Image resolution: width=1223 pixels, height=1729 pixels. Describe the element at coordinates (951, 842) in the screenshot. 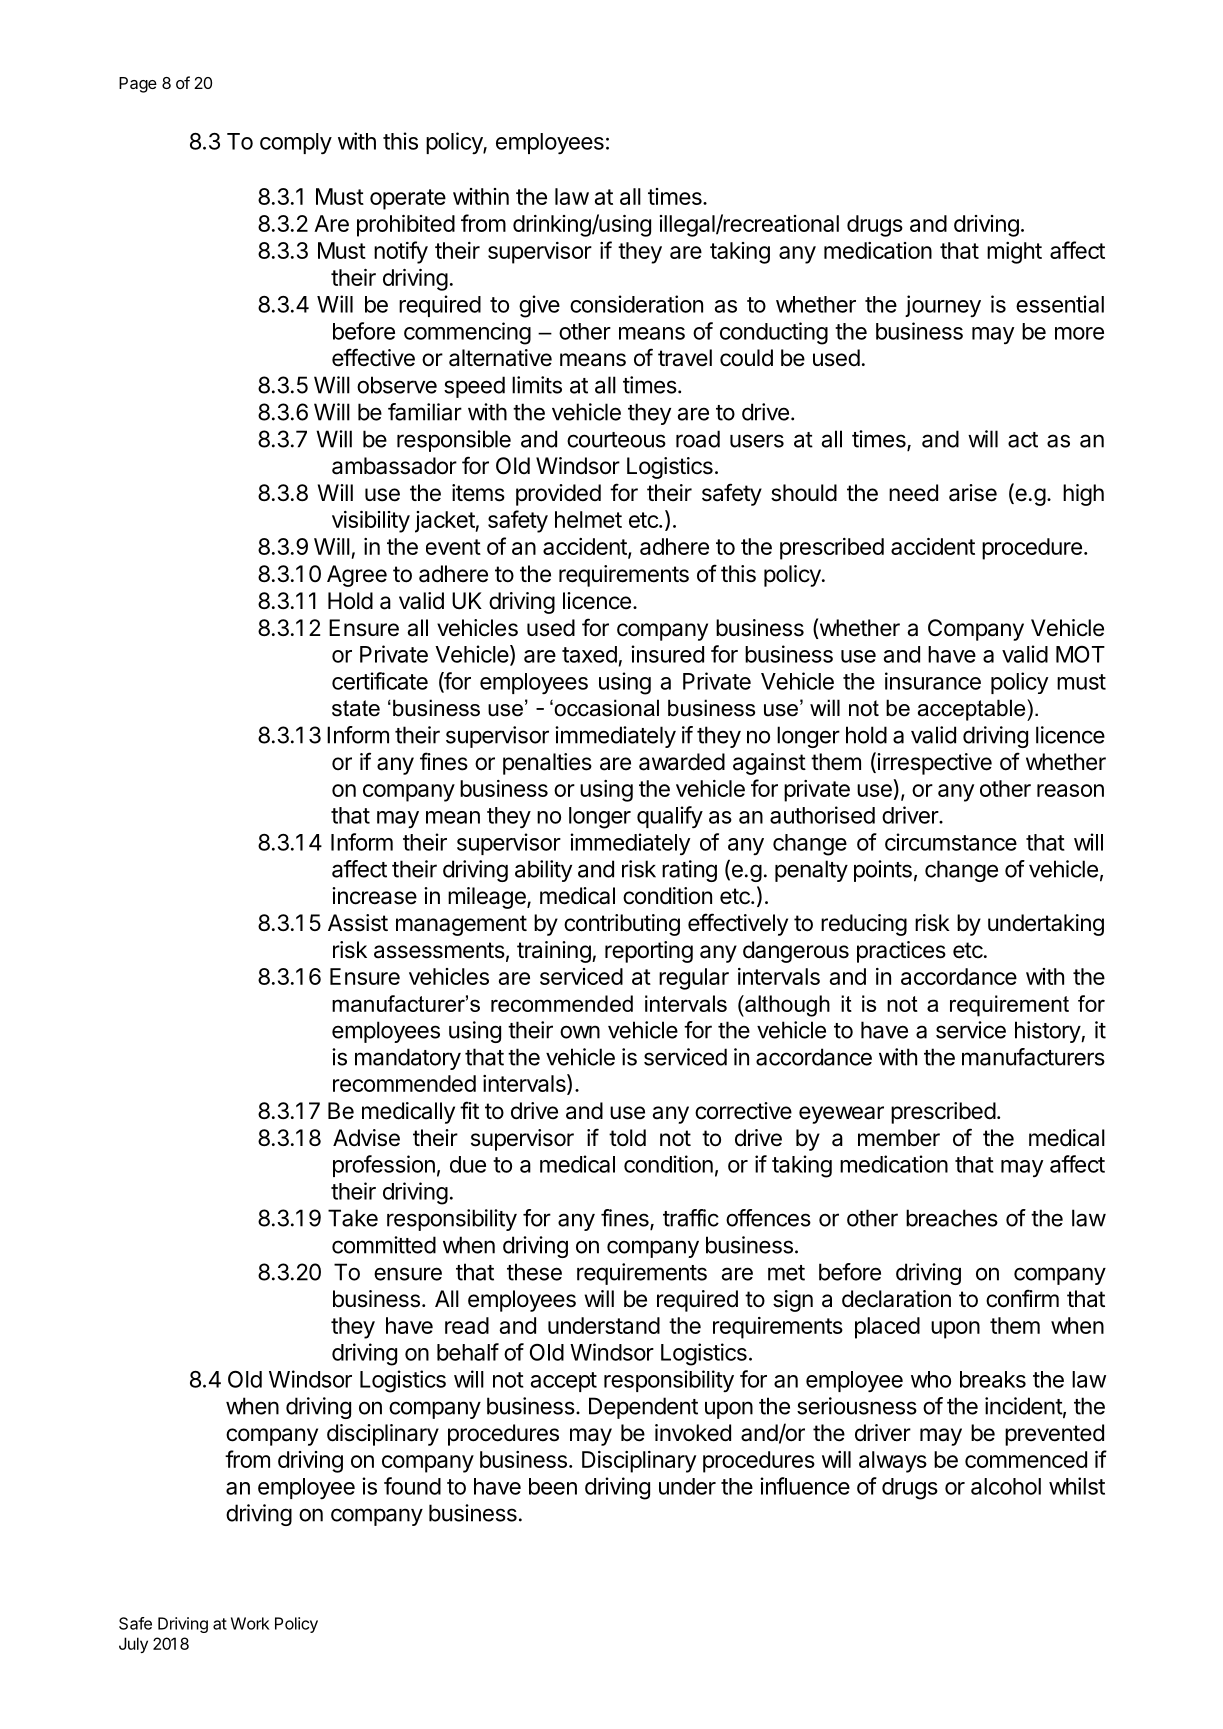

I see `circumstance` at that location.
